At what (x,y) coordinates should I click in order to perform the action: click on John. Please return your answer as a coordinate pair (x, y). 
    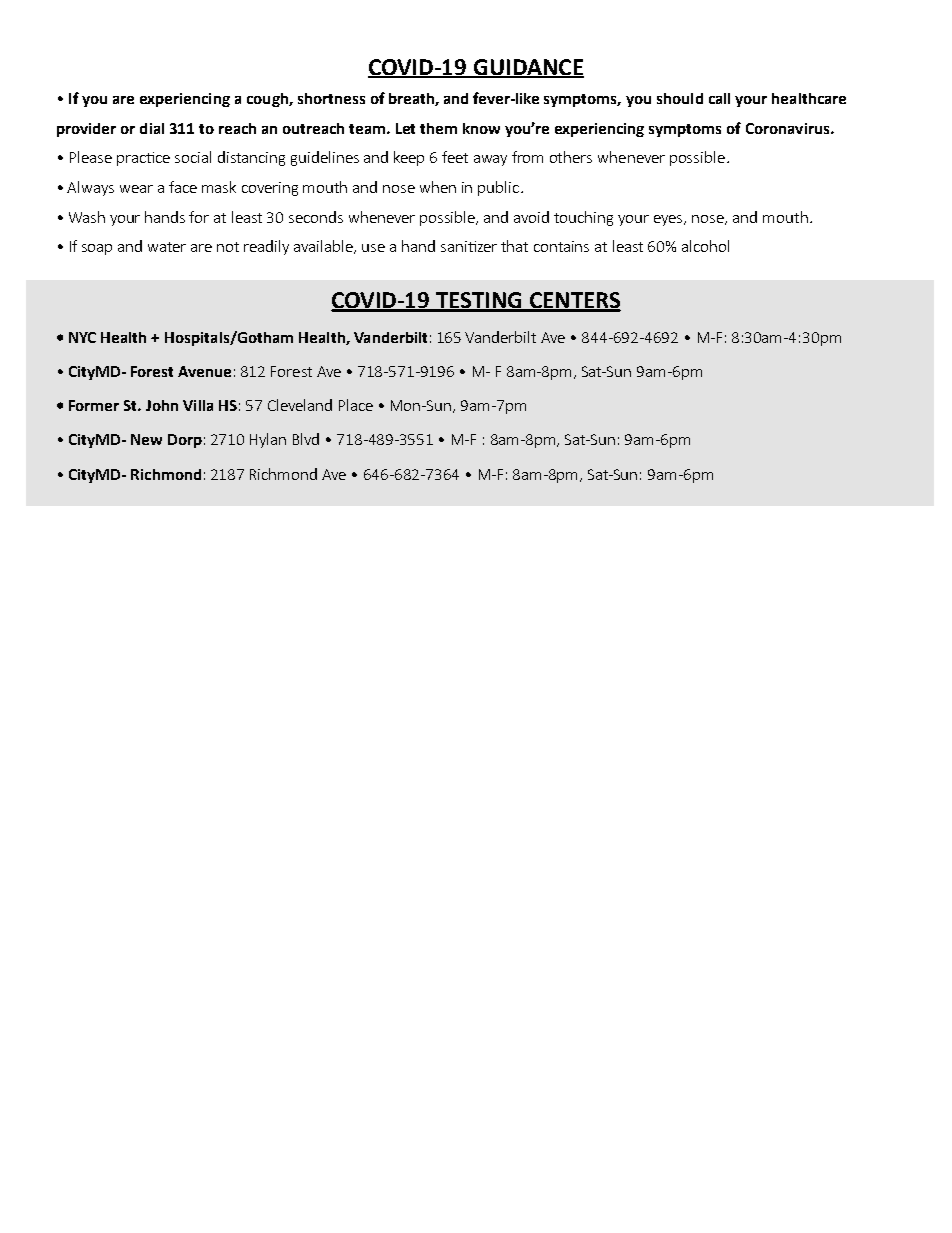
    Looking at the image, I should click on (162, 405).
